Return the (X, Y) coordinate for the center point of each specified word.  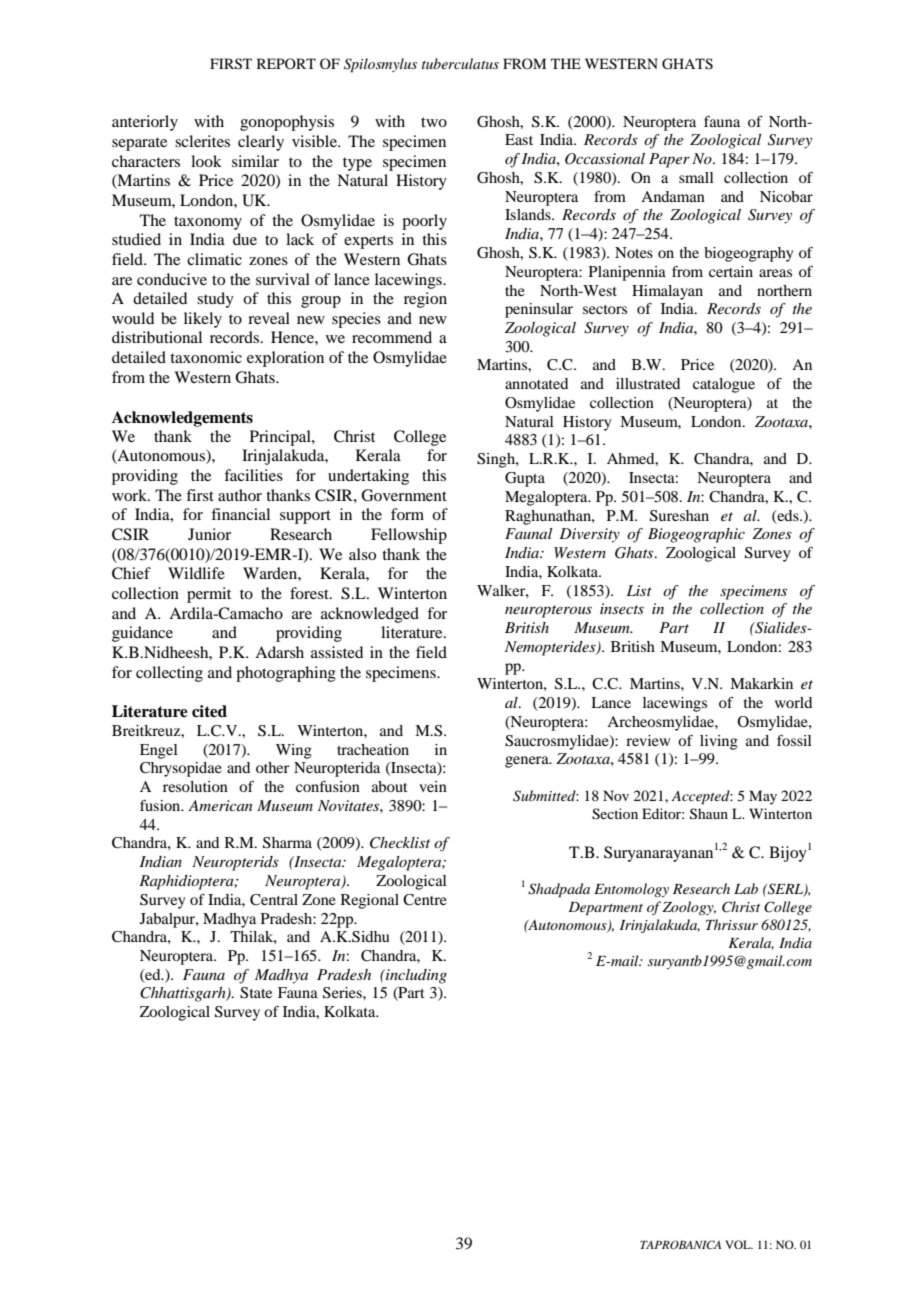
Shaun (709, 814)
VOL (739, 1244)
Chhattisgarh (184, 994)
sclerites (202, 141)
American (220, 805)
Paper (669, 160)
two (434, 122)
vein (433, 786)
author (240, 495)
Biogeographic (696, 535)
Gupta (525, 479)
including (415, 976)
